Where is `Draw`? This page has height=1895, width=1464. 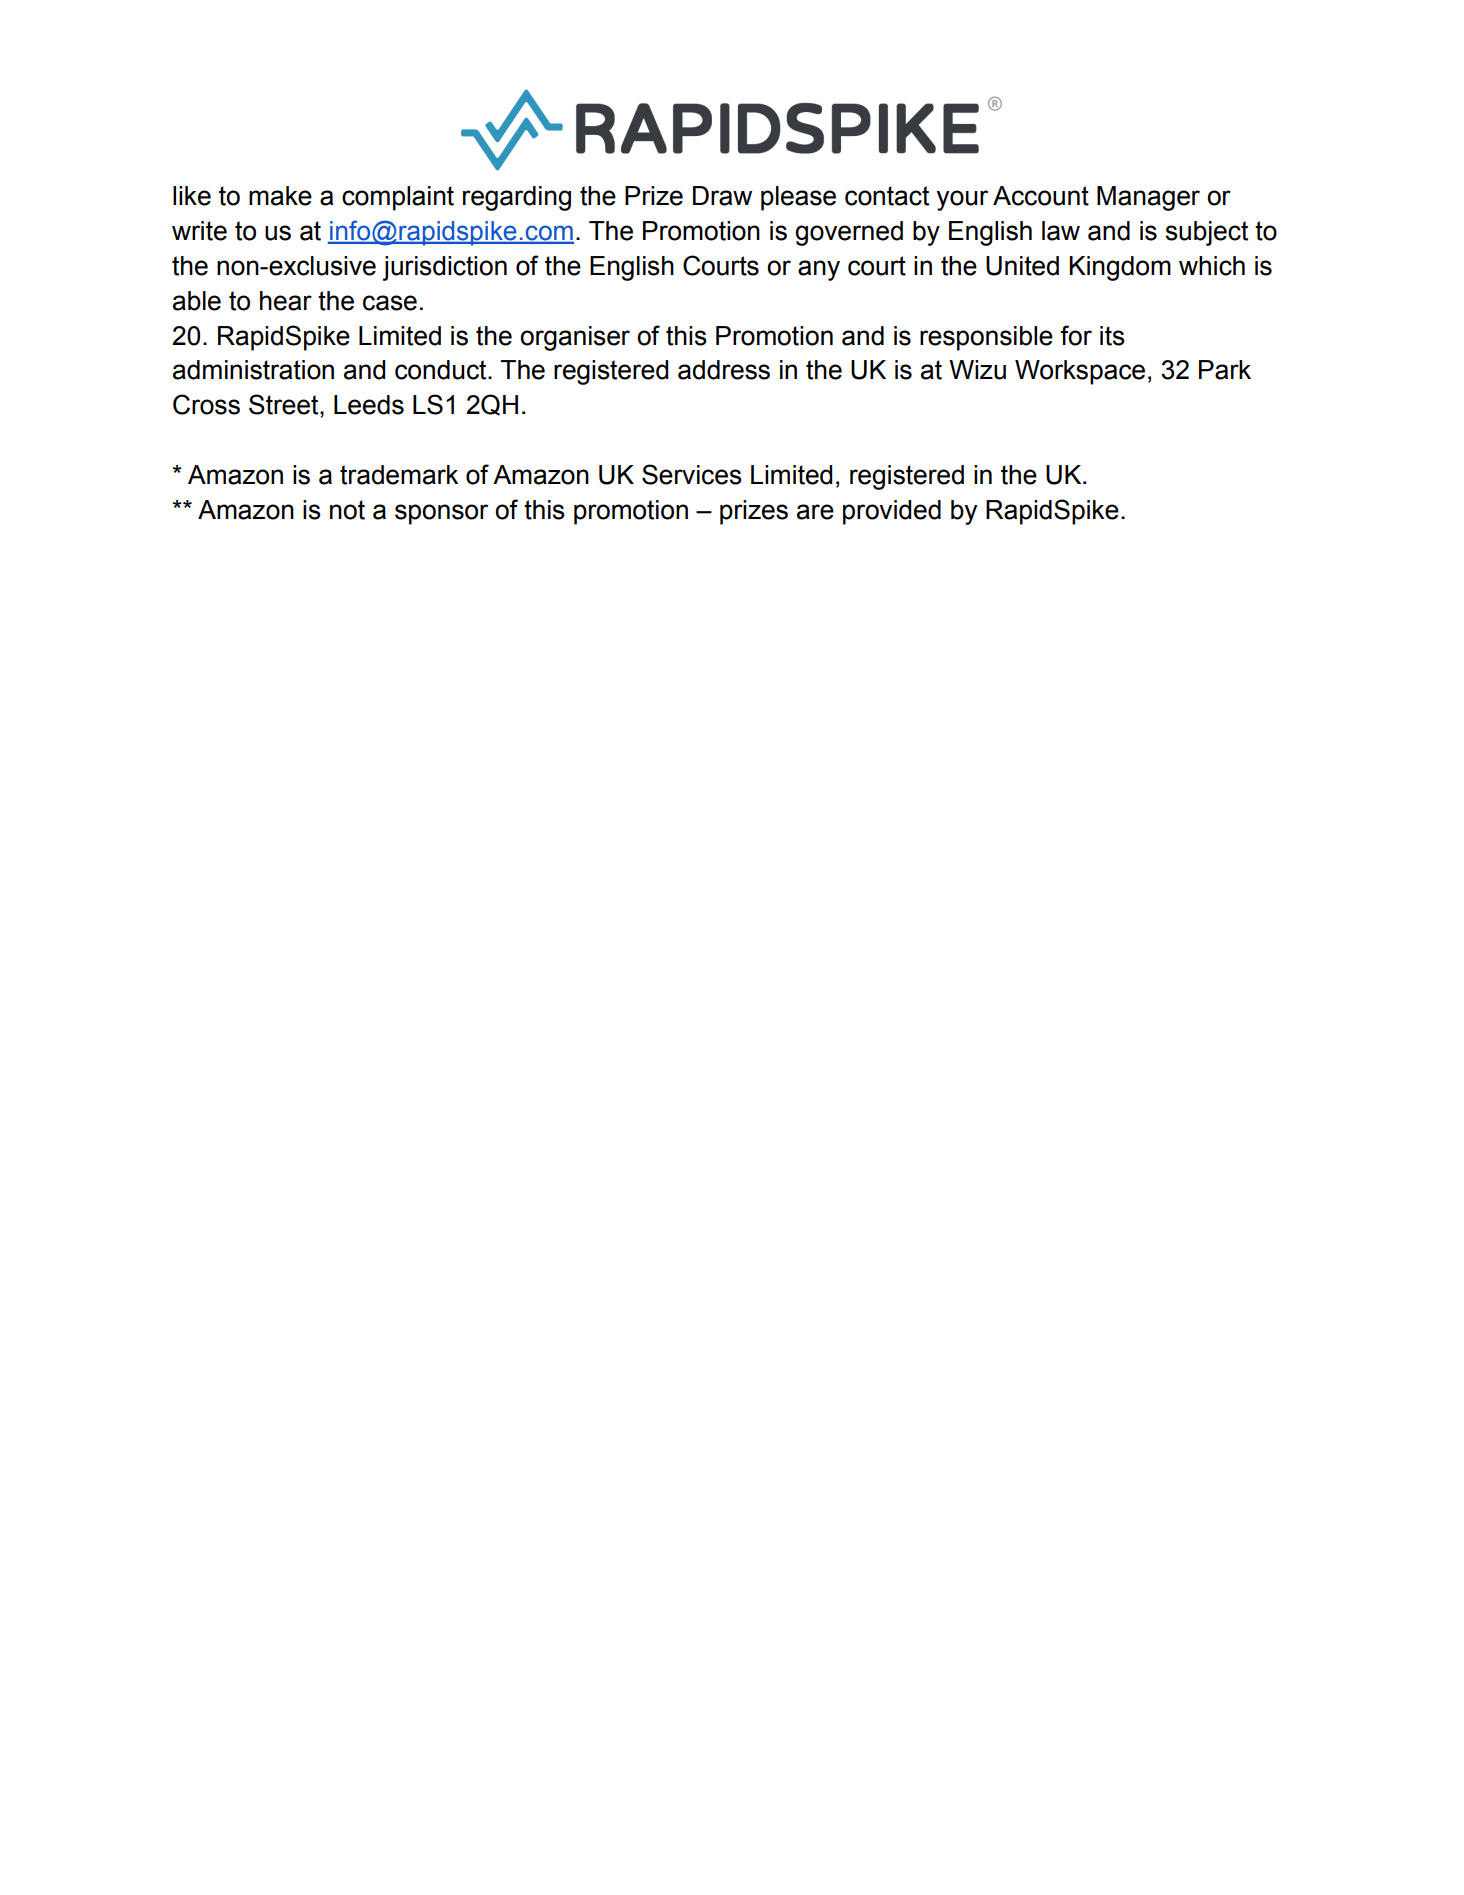
Draw is located at coordinates (722, 196).
